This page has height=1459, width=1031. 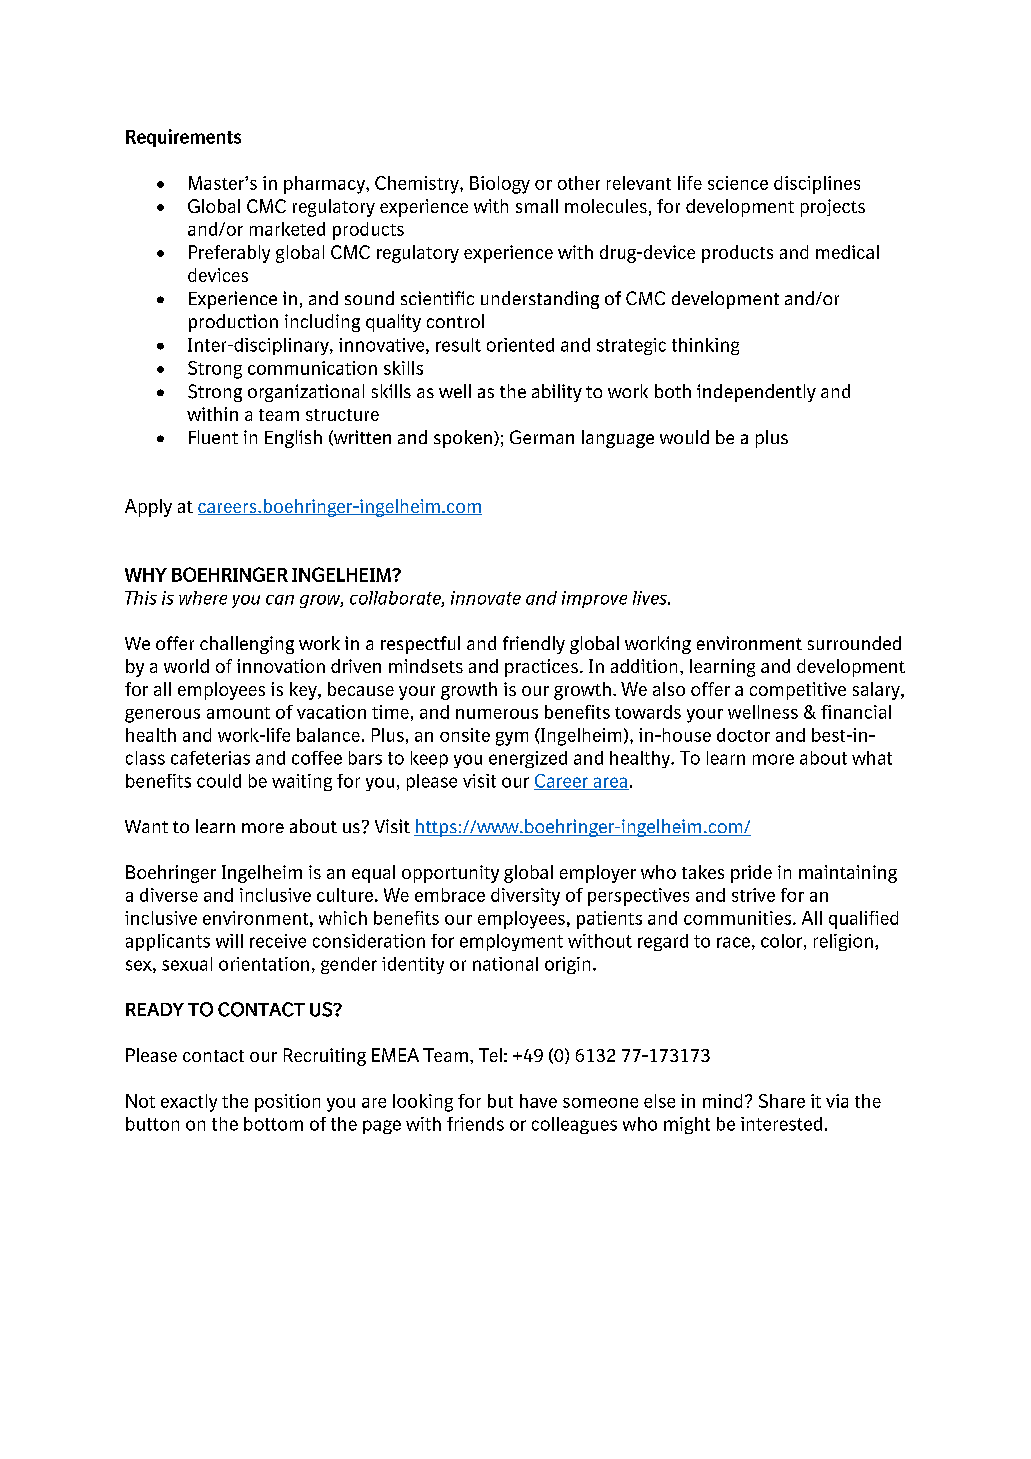 I want to click on disciplines, so click(x=817, y=185).
